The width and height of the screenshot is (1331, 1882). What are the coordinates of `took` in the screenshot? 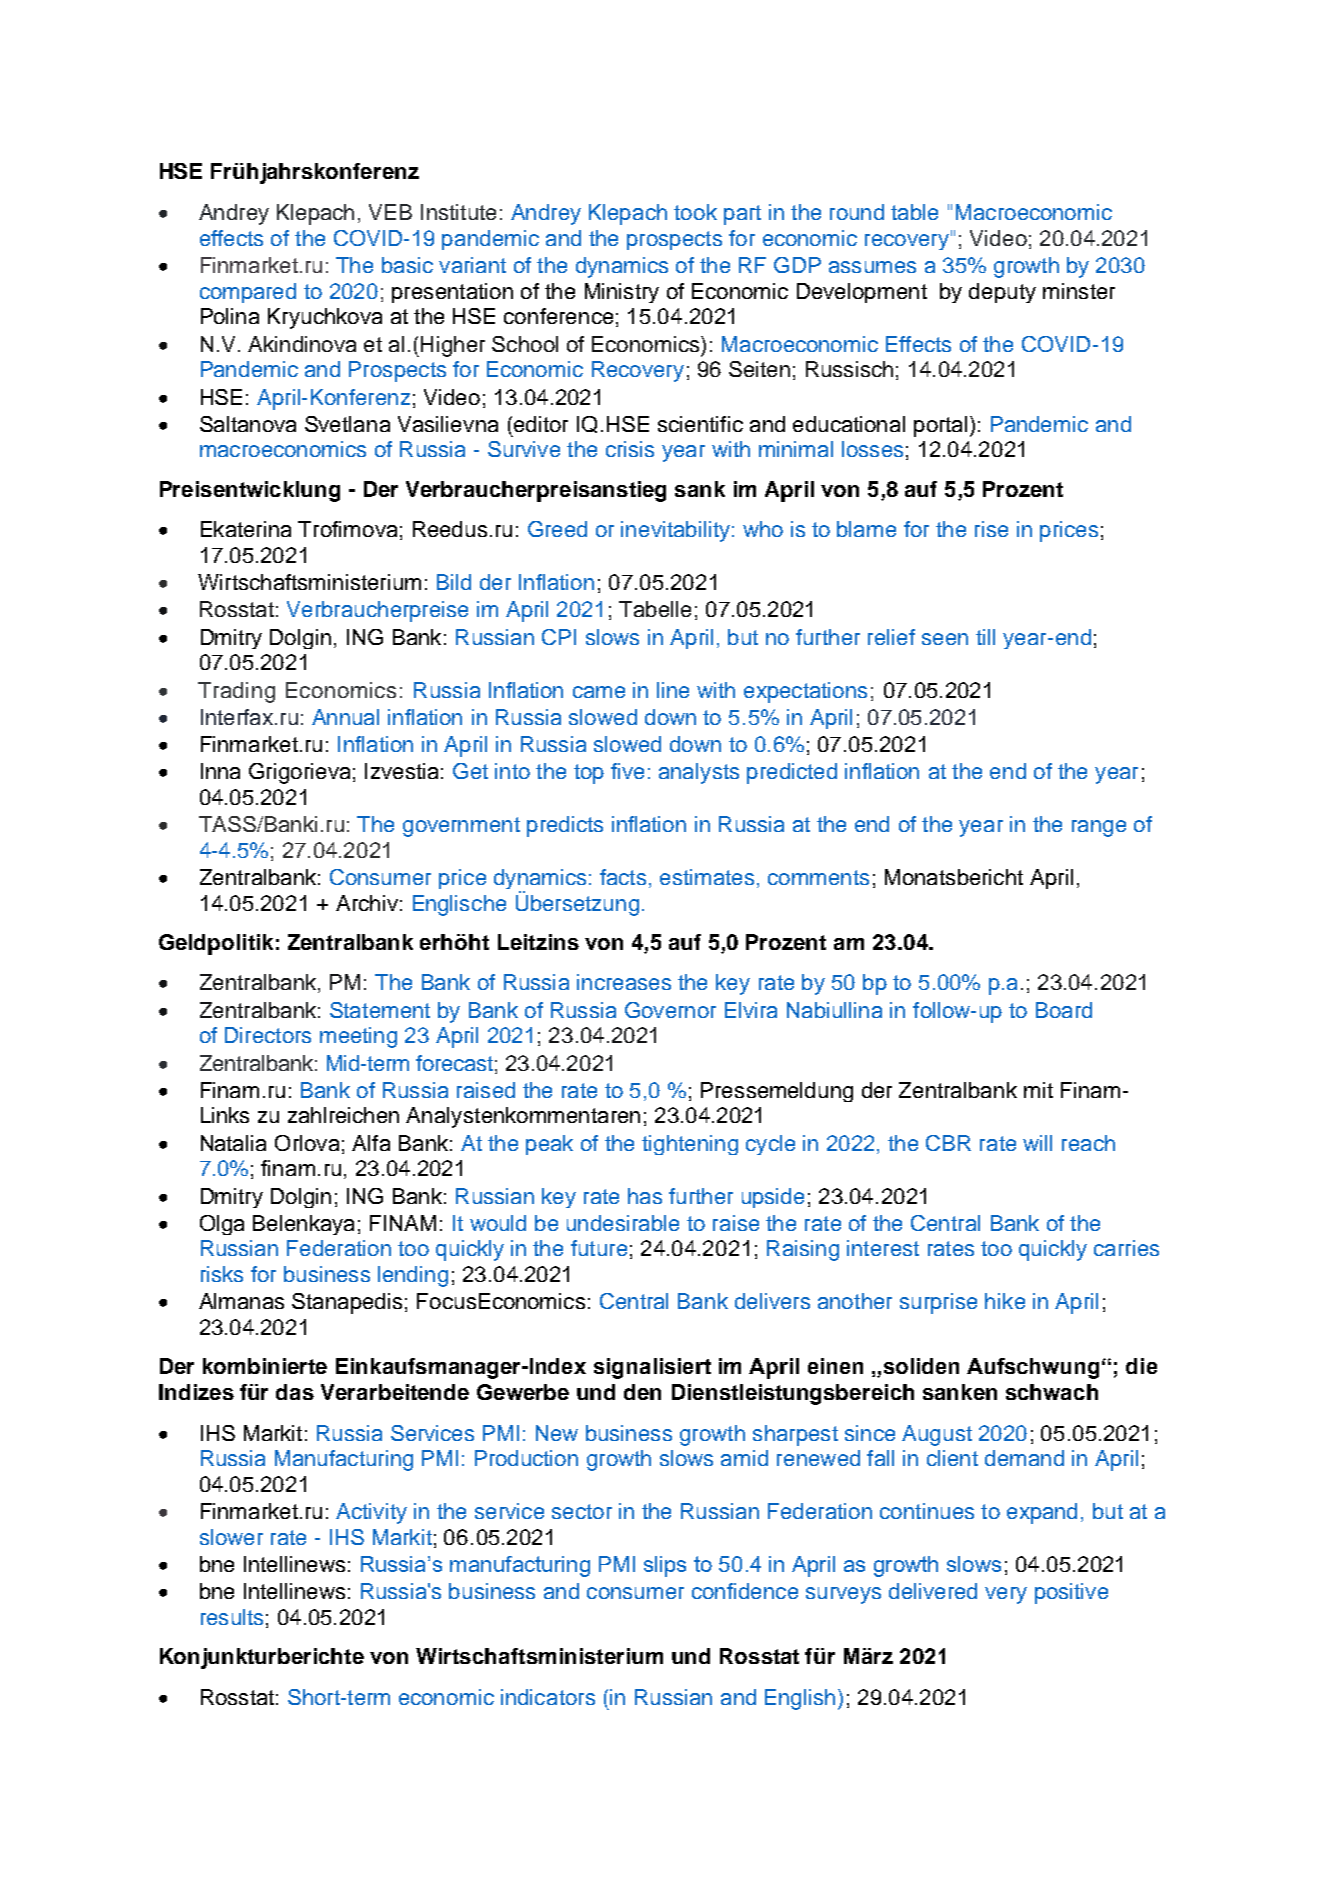 It's located at (695, 212).
